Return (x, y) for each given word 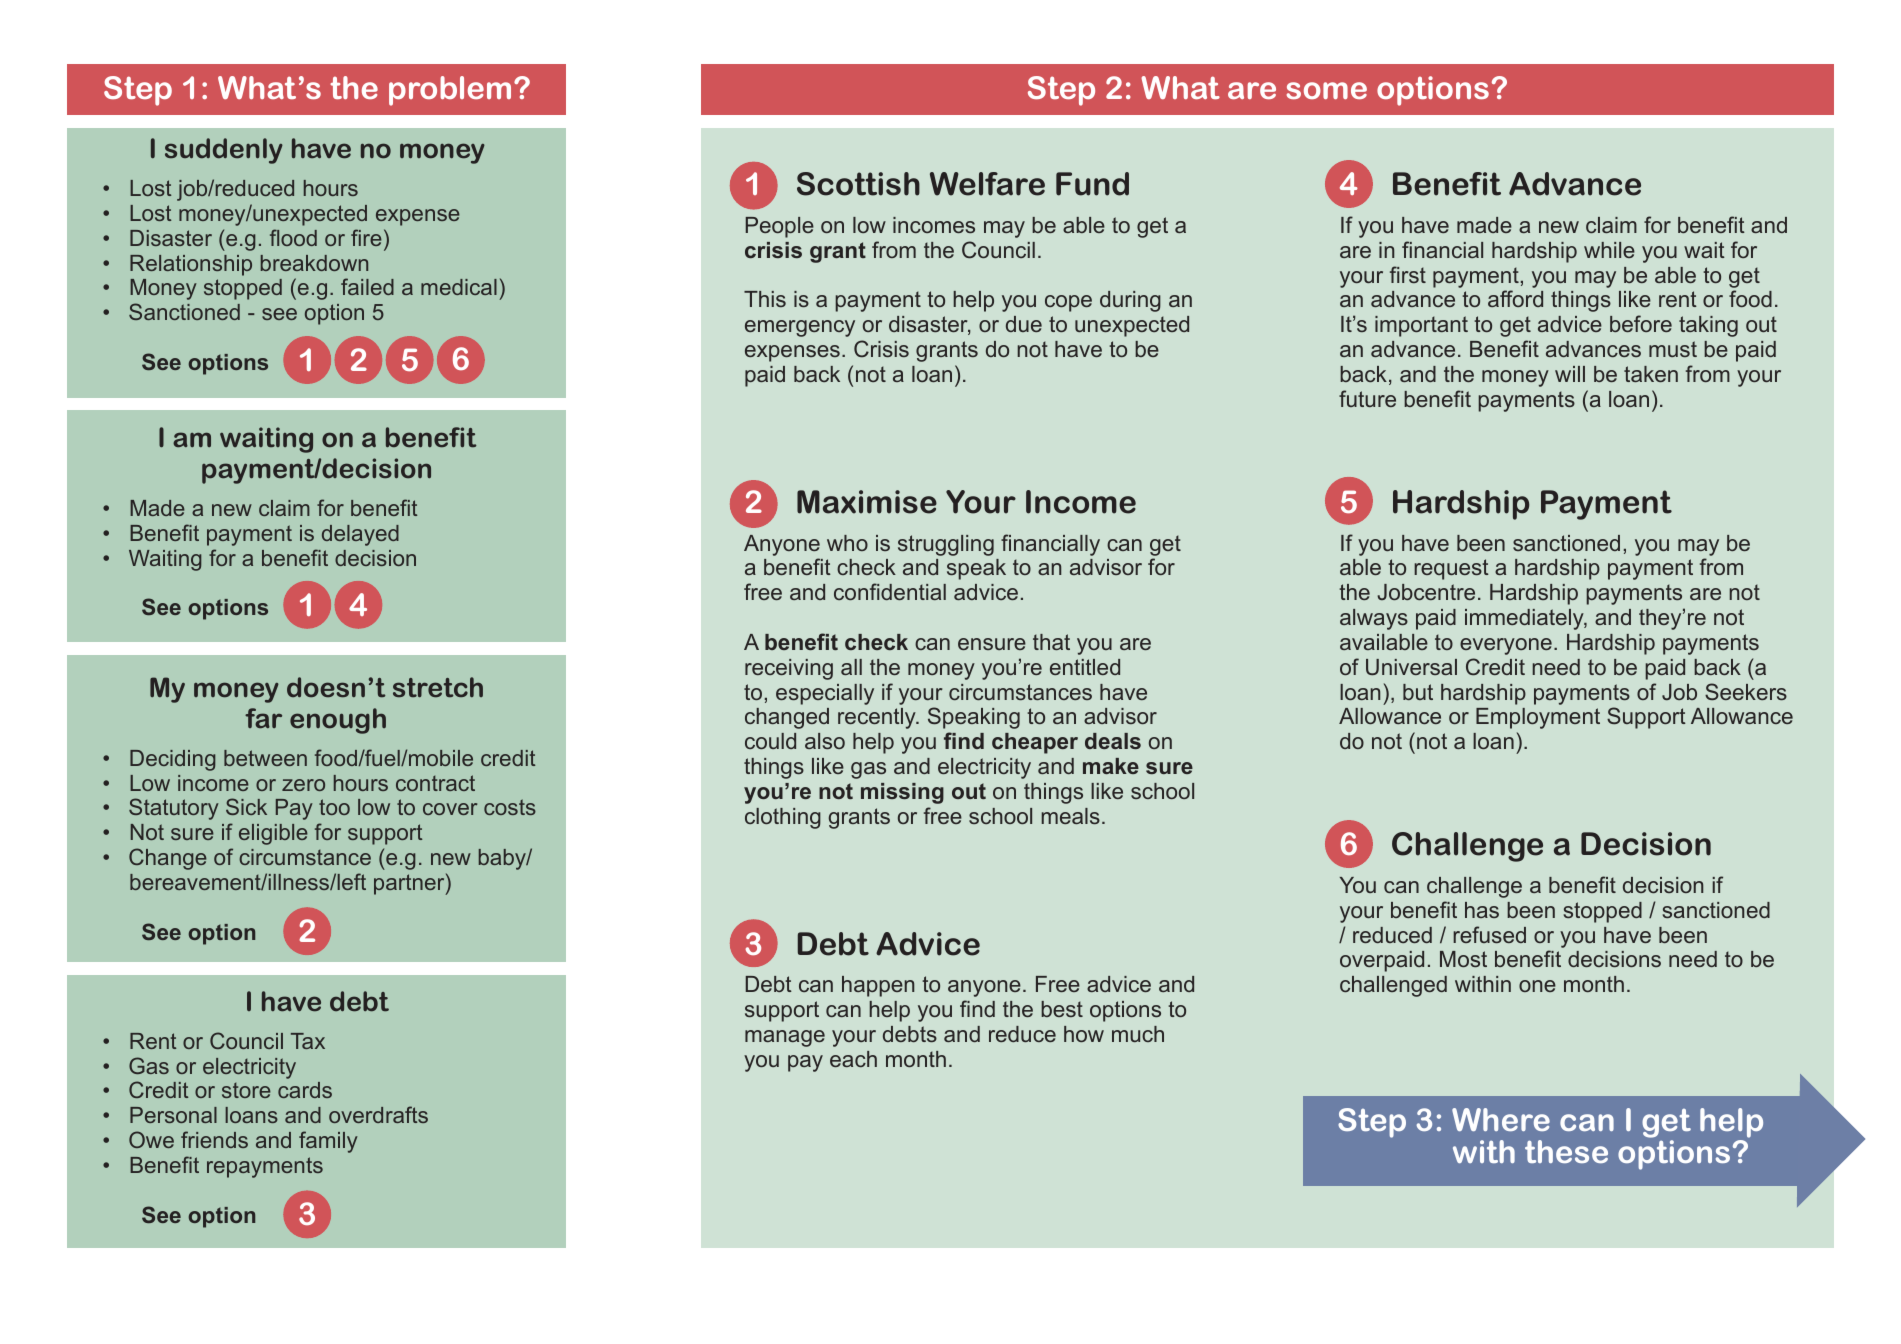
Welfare (987, 184)
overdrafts (378, 1114)
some (1327, 90)
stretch (438, 687)
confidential (890, 591)
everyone (1506, 646)
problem (450, 91)
